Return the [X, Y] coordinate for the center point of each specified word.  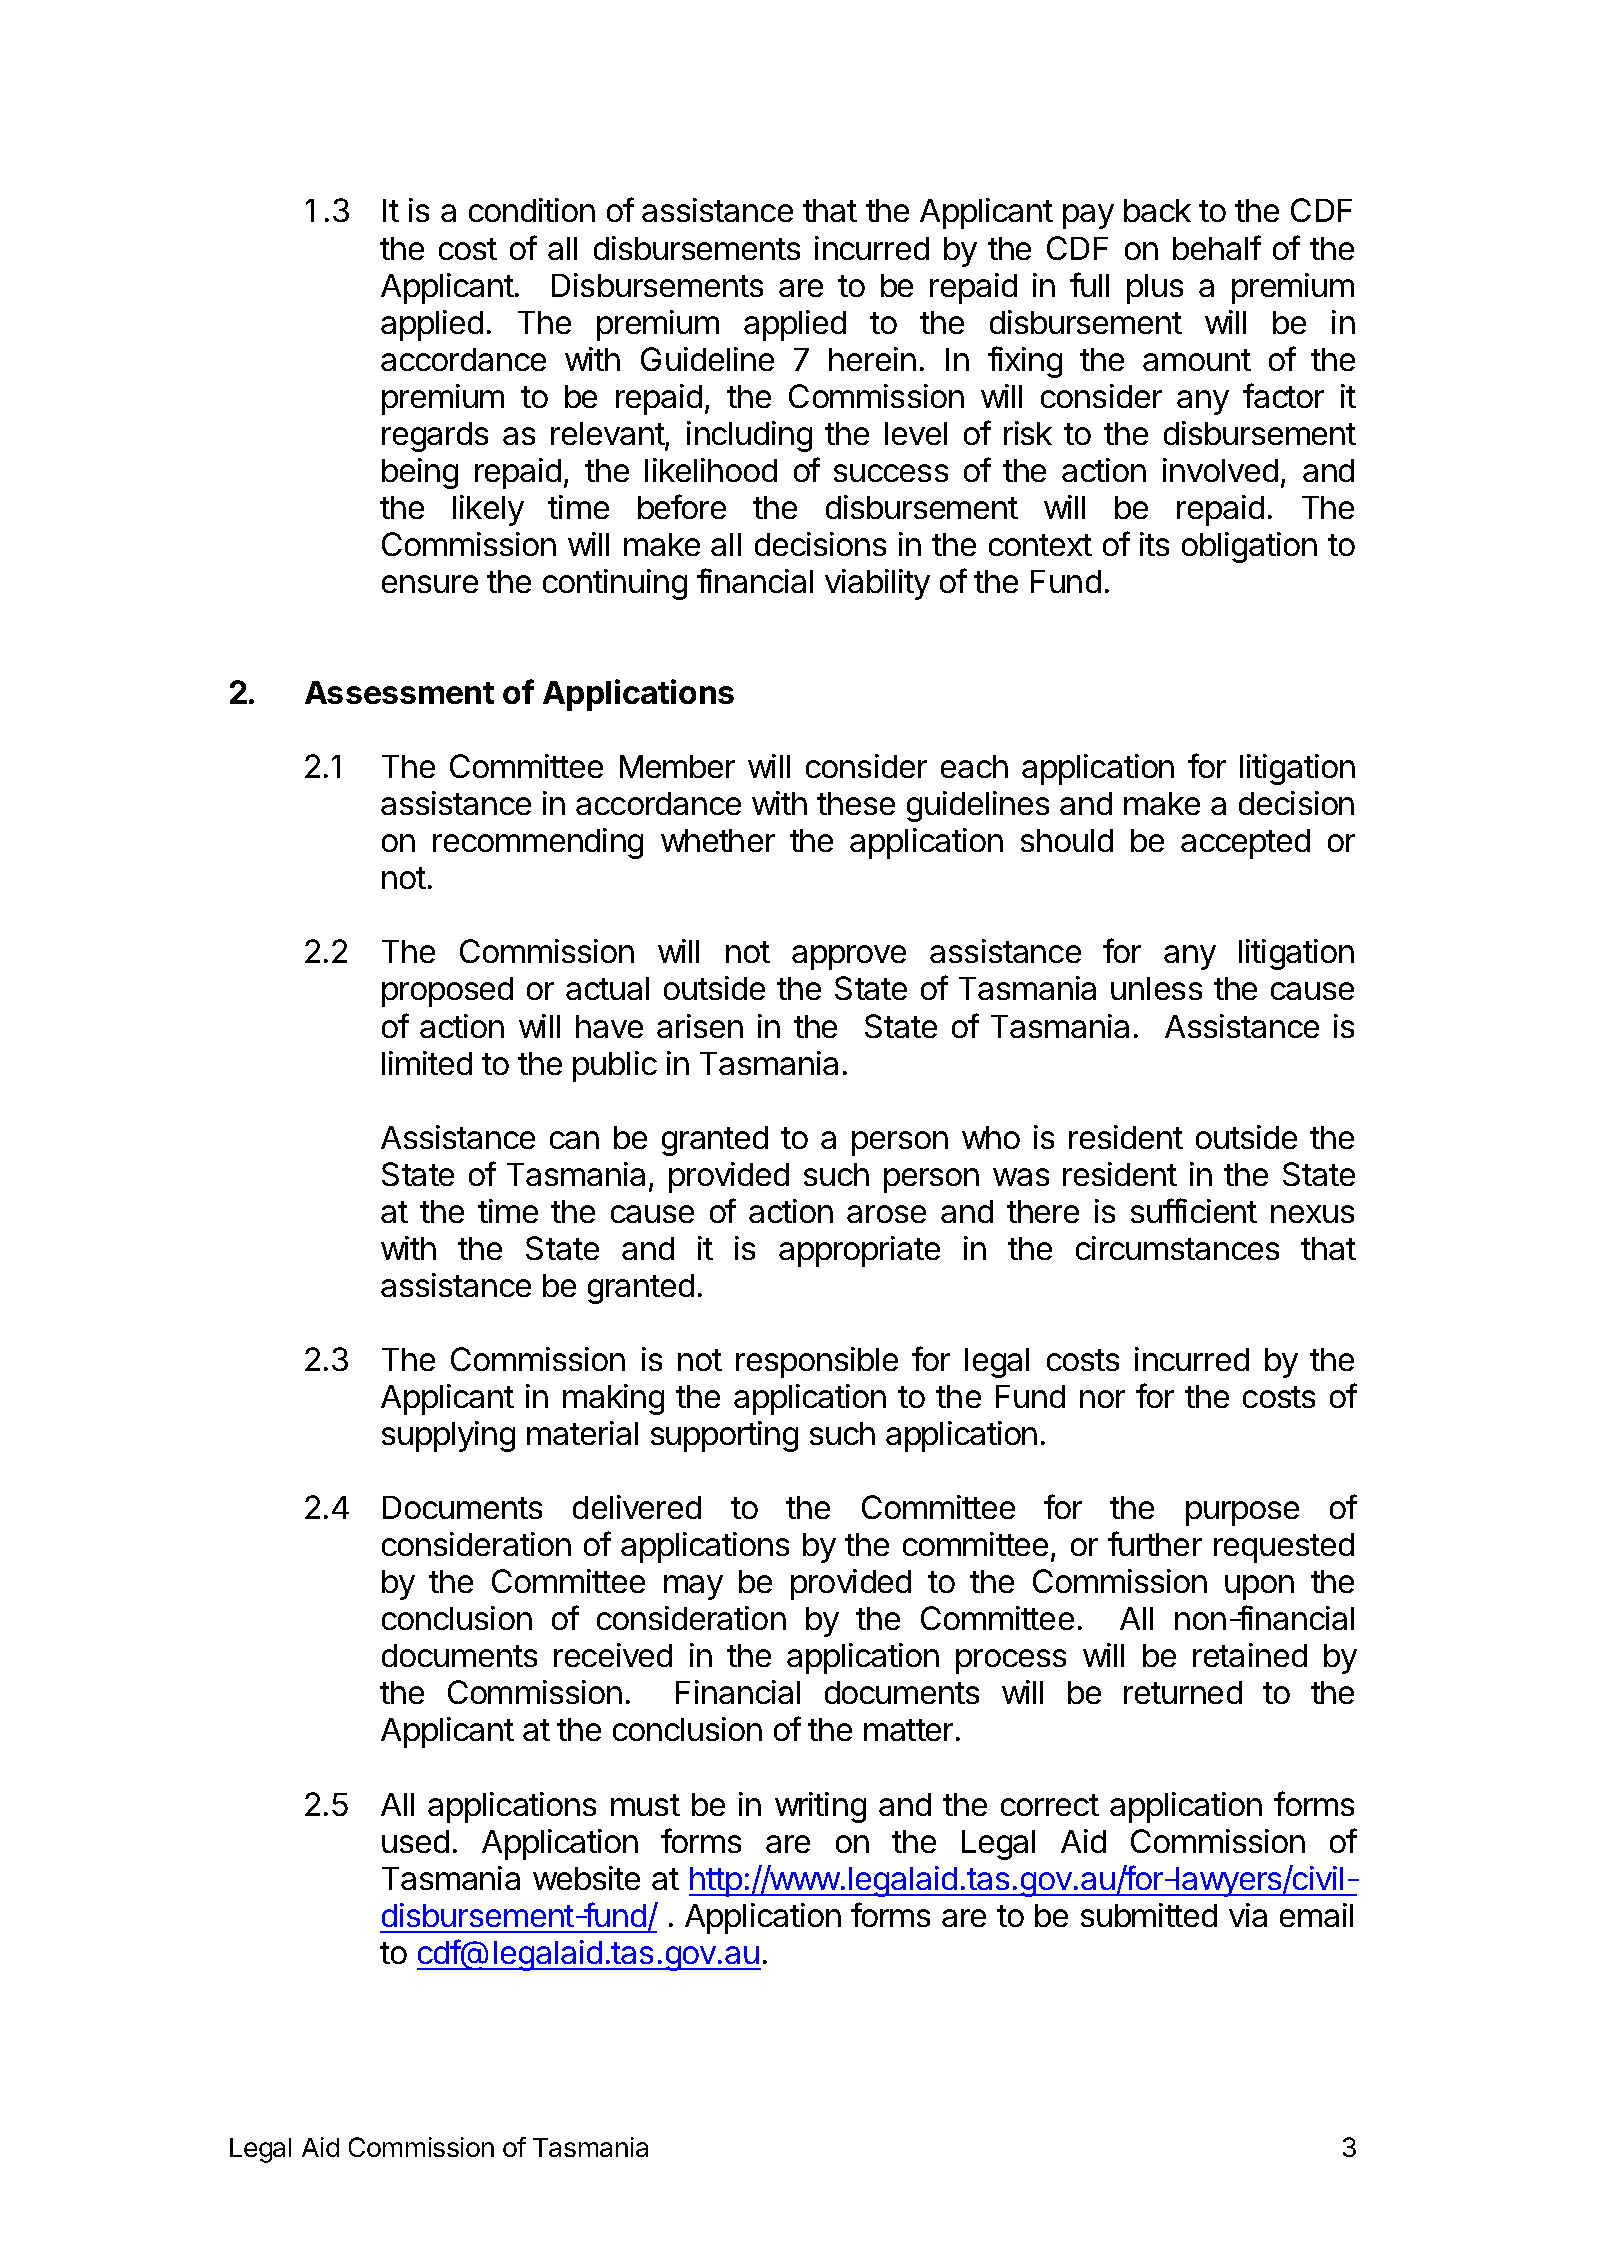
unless [1156, 988]
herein [872, 359]
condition [532, 210]
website [586, 1878]
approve [849, 957]
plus [1155, 289]
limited [427, 1063]
